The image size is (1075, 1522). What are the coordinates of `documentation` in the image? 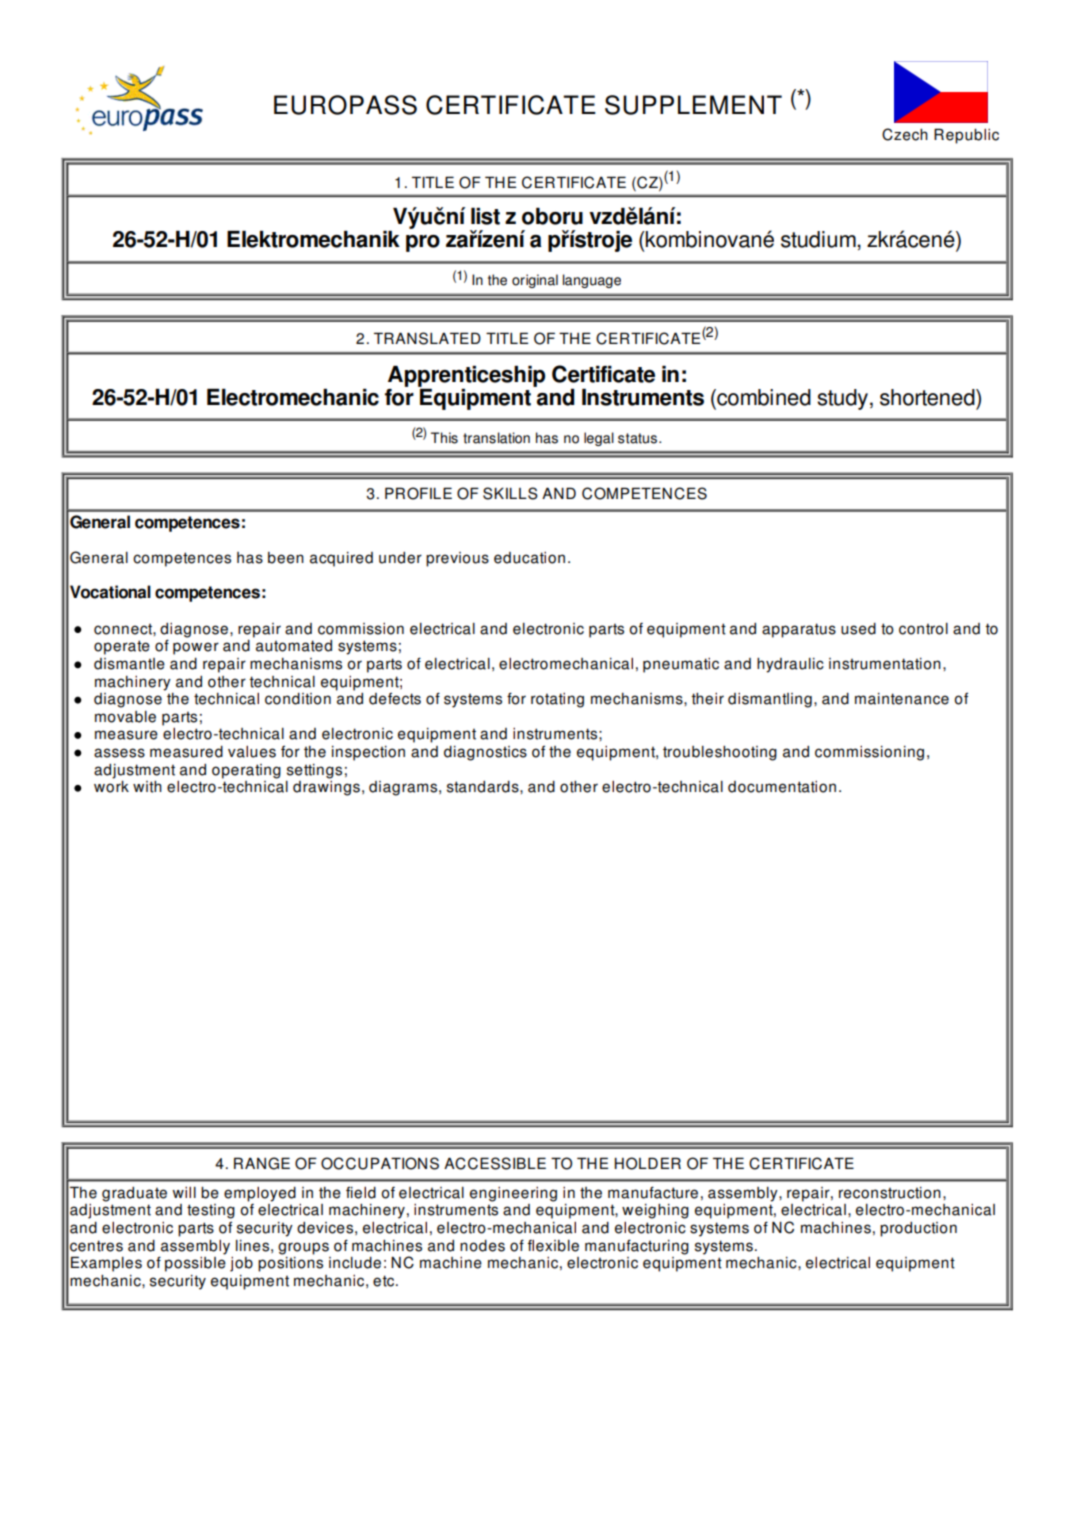 It's located at (782, 787).
